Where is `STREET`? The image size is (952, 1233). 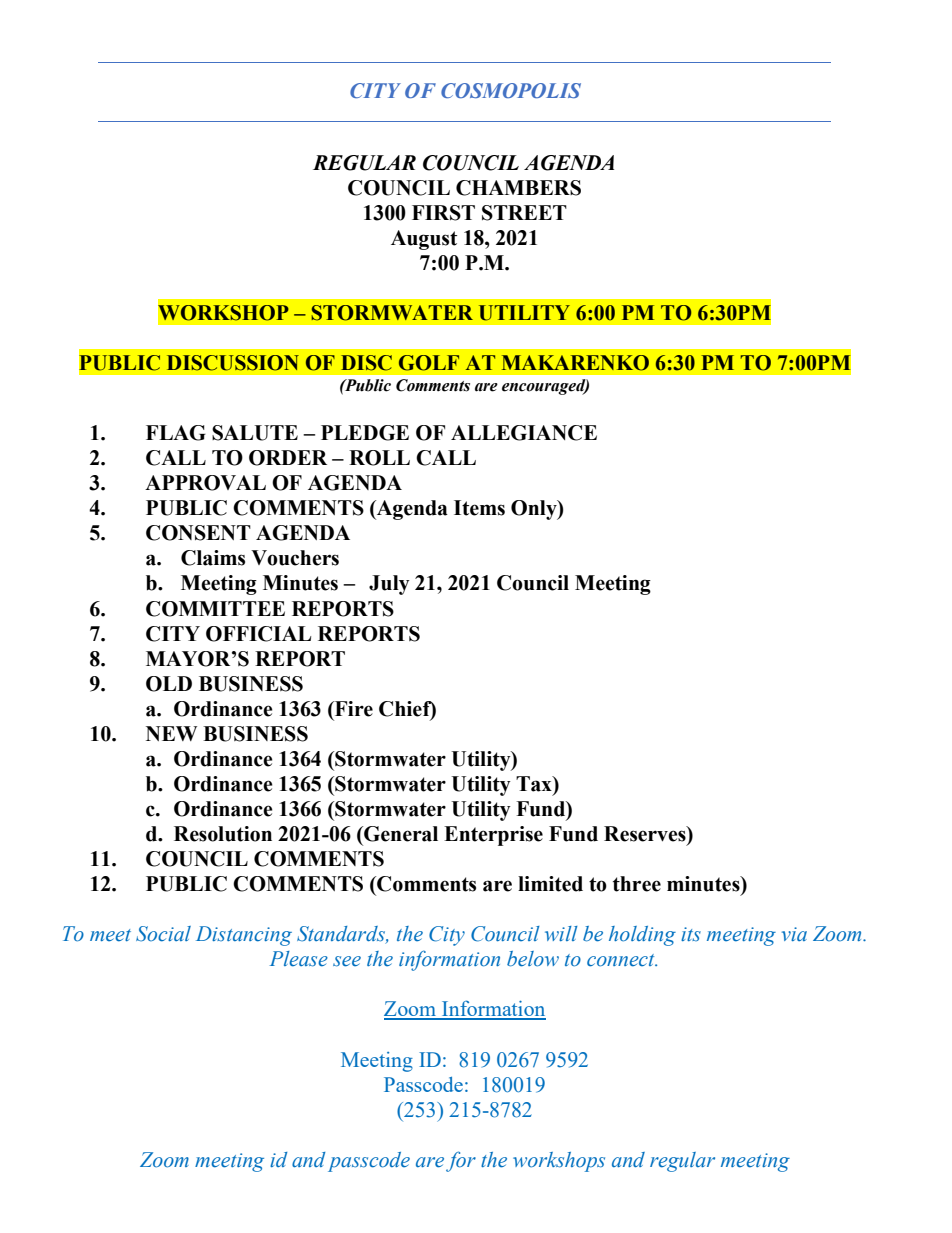 STREET is located at coordinates (524, 213).
